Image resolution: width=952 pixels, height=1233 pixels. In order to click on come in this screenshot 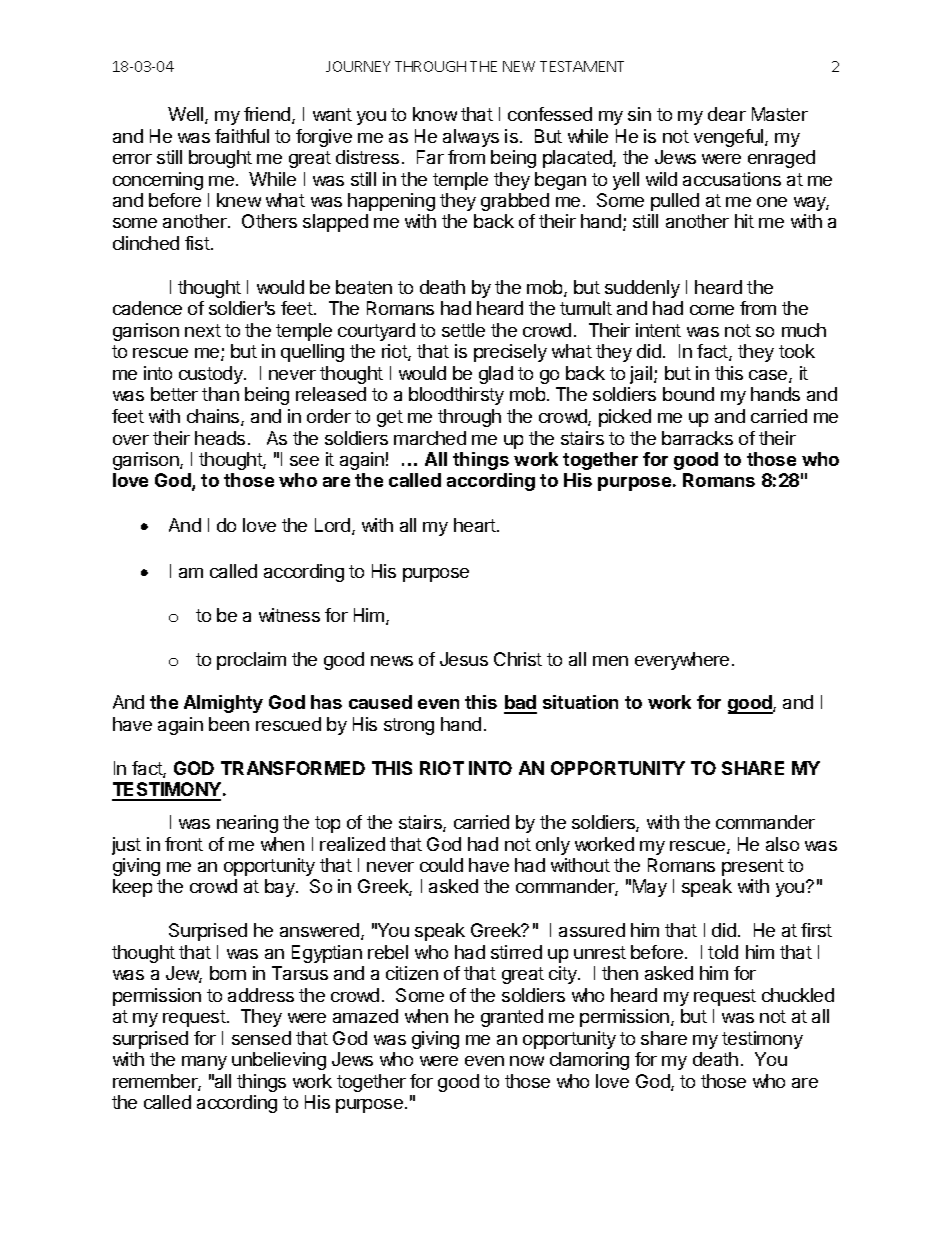, I will do `click(712, 310)`.
